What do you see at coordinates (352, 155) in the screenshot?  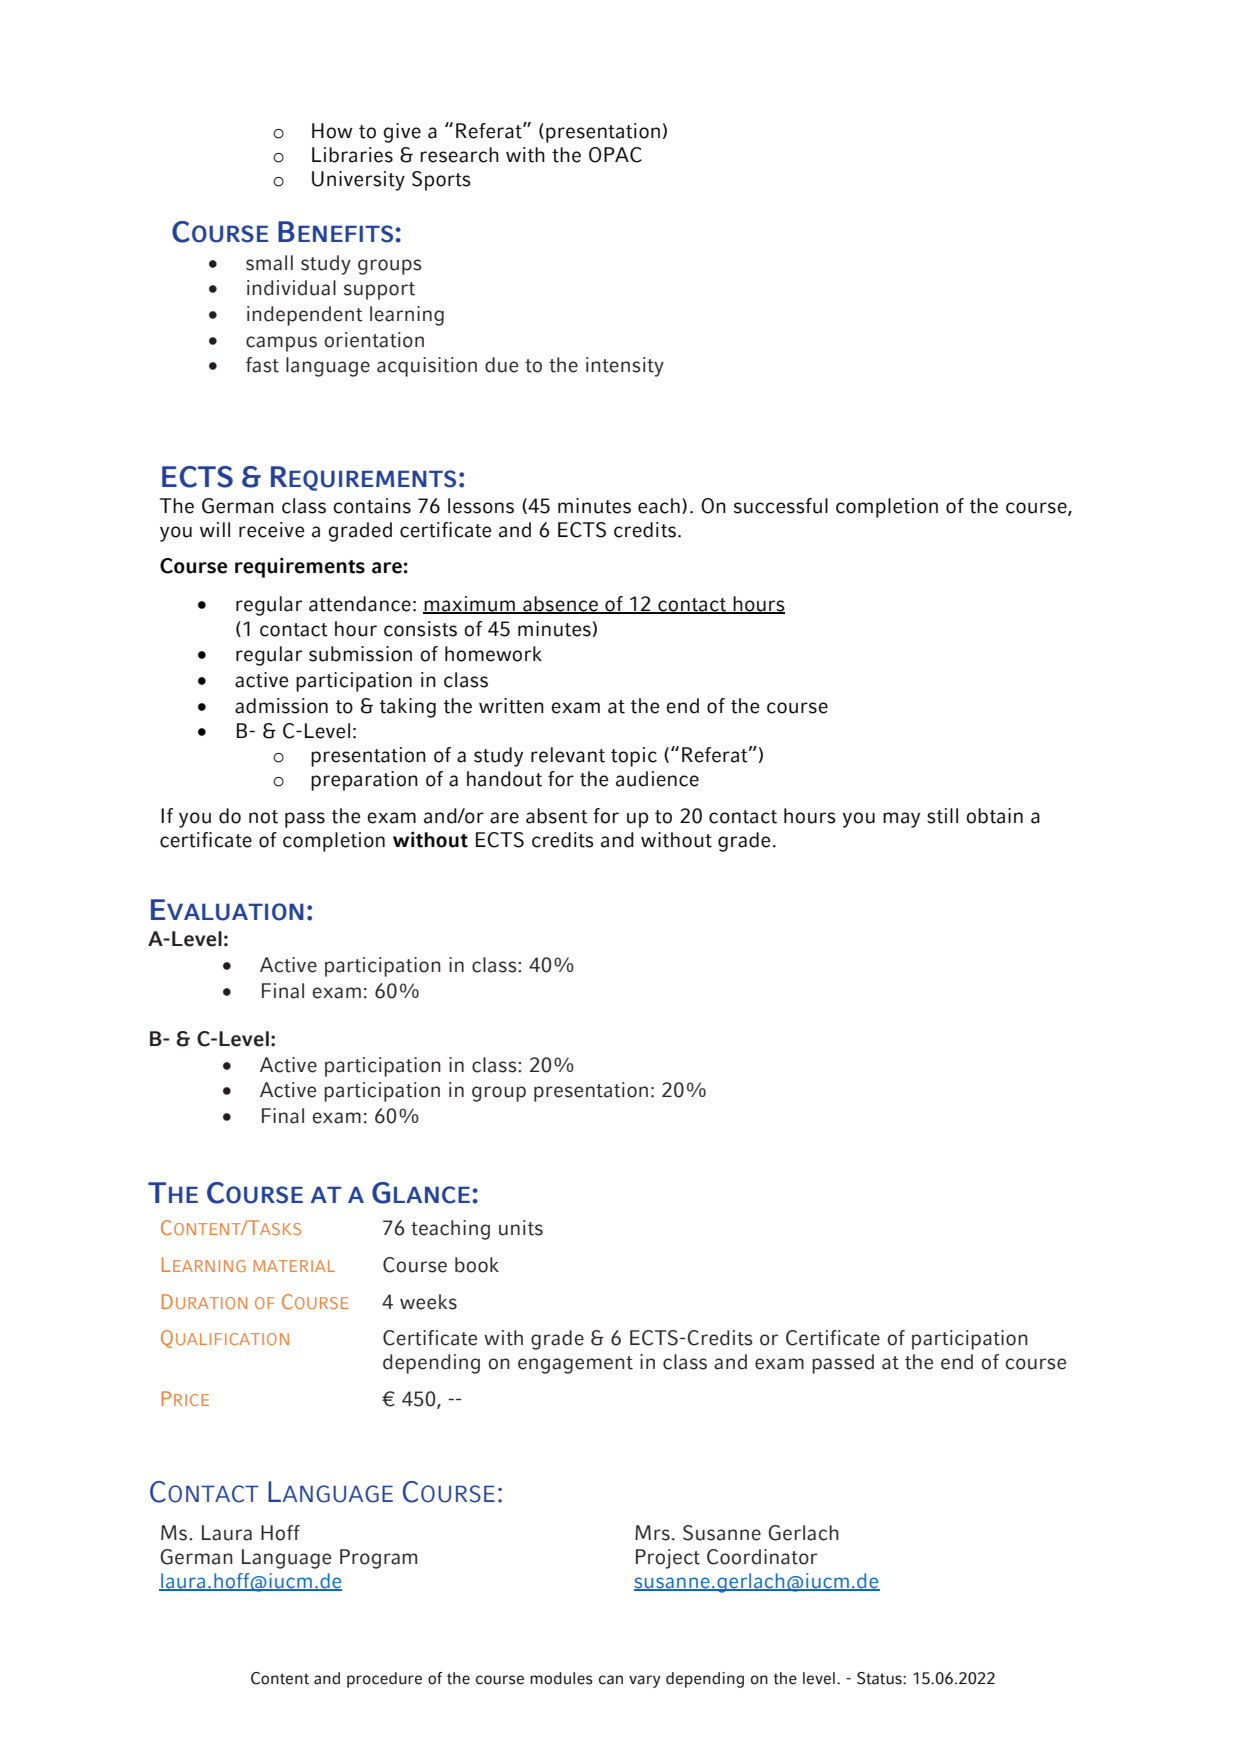 I see `Libraries` at bounding box center [352, 155].
